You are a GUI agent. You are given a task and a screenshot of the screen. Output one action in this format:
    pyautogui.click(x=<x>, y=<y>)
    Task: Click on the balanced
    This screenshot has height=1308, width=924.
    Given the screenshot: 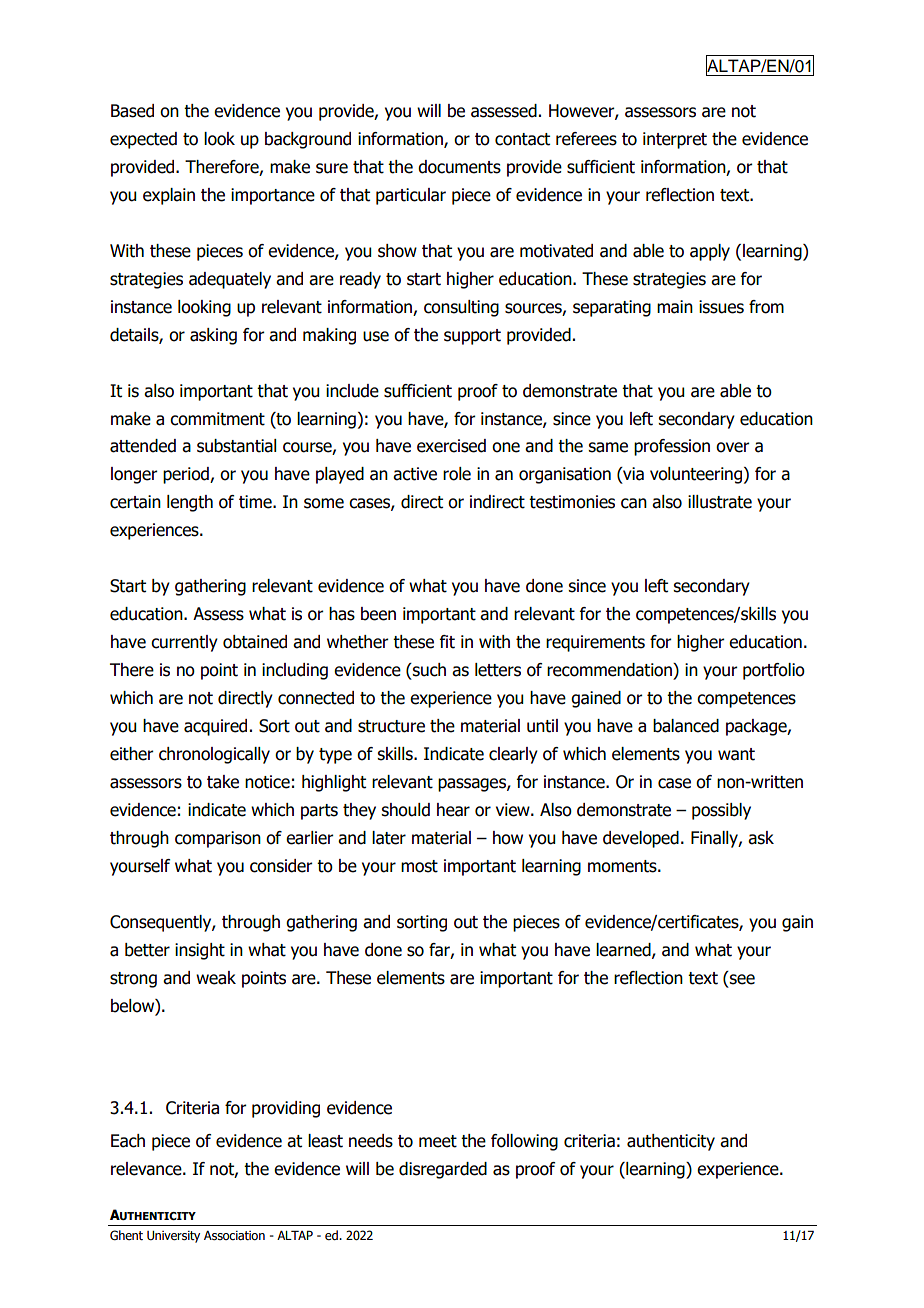 What is the action you would take?
    pyautogui.click(x=686, y=726)
